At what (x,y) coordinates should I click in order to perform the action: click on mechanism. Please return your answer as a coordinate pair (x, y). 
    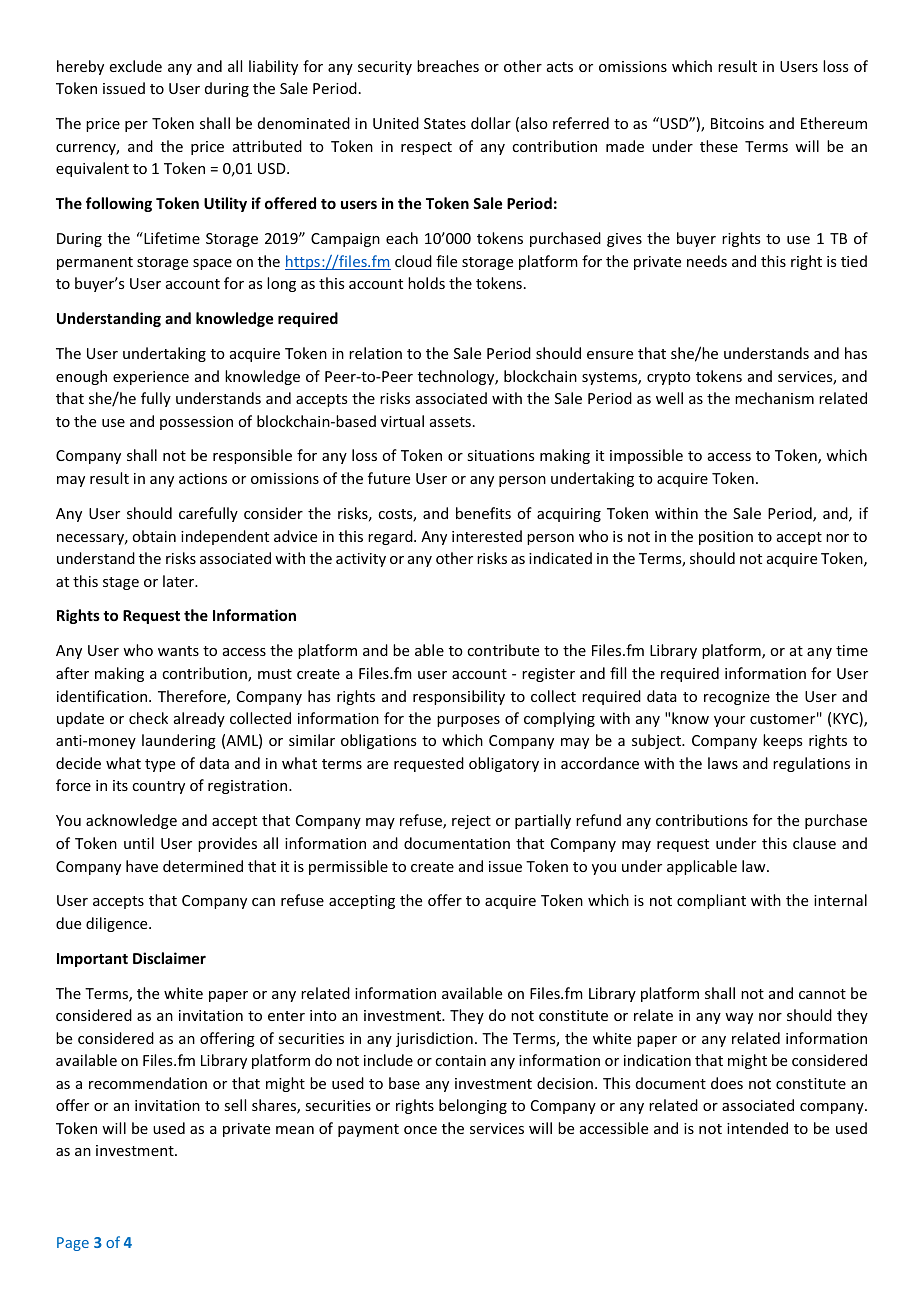
    Looking at the image, I should click on (774, 398).
